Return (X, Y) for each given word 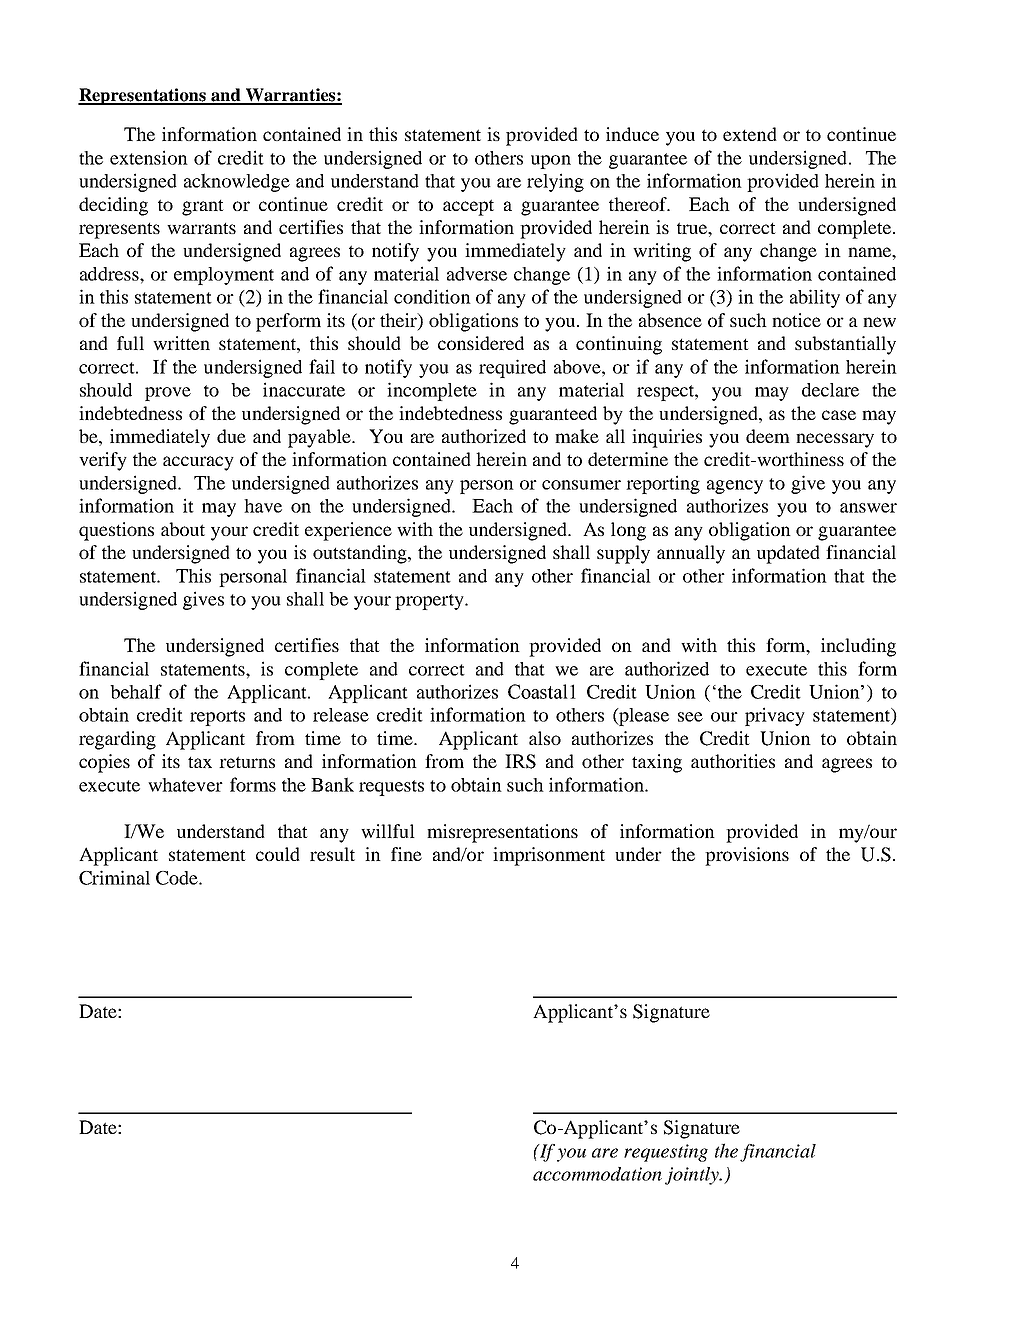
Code (178, 878)
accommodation (597, 1174)
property (430, 602)
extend (750, 134)
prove (168, 394)
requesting (666, 1153)
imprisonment (549, 856)
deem (768, 436)
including (858, 647)
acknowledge (237, 182)
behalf (136, 691)
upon (551, 162)
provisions (747, 856)
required (512, 368)
